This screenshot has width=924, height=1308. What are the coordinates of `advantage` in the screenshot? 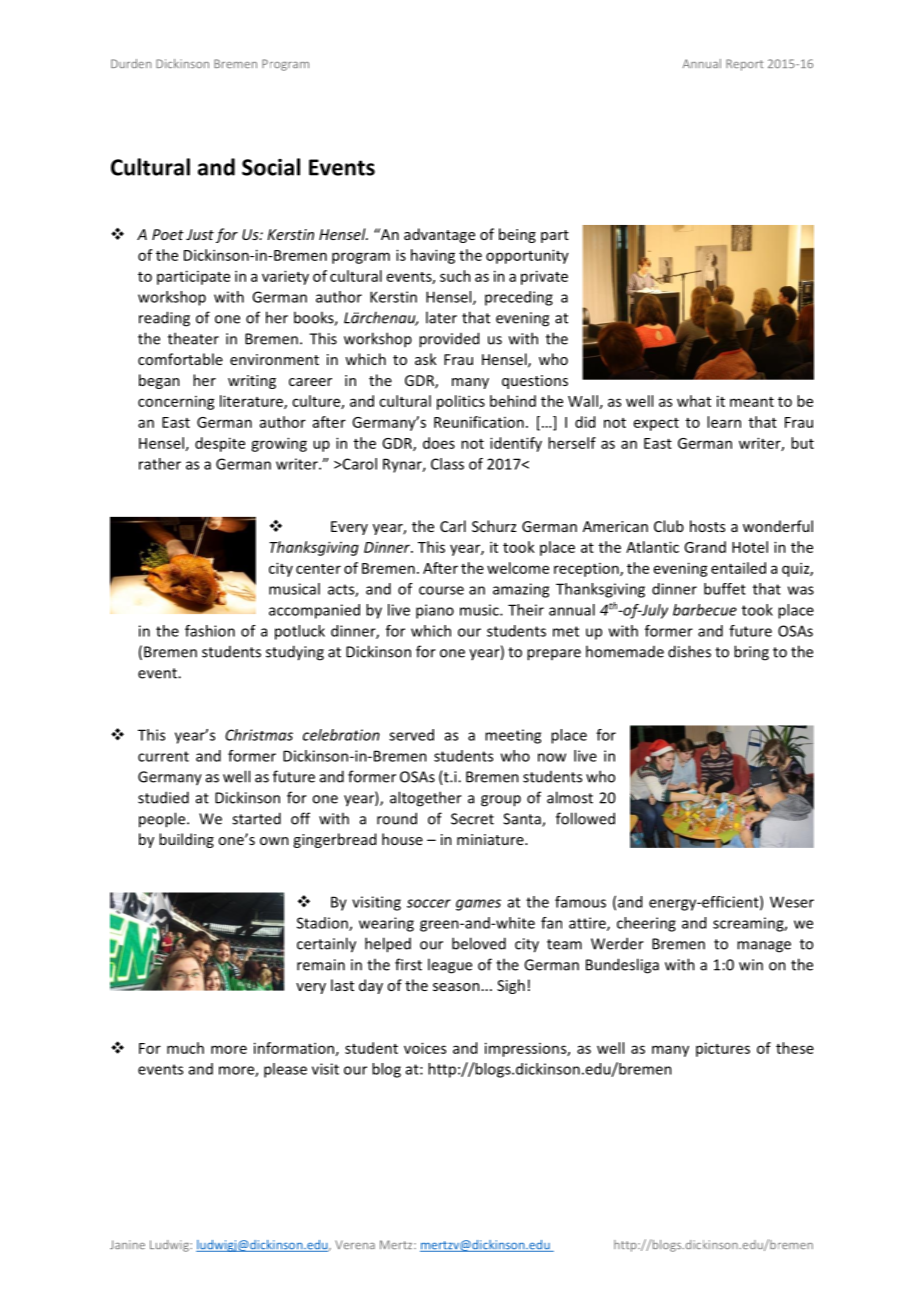 It's located at (439, 235).
